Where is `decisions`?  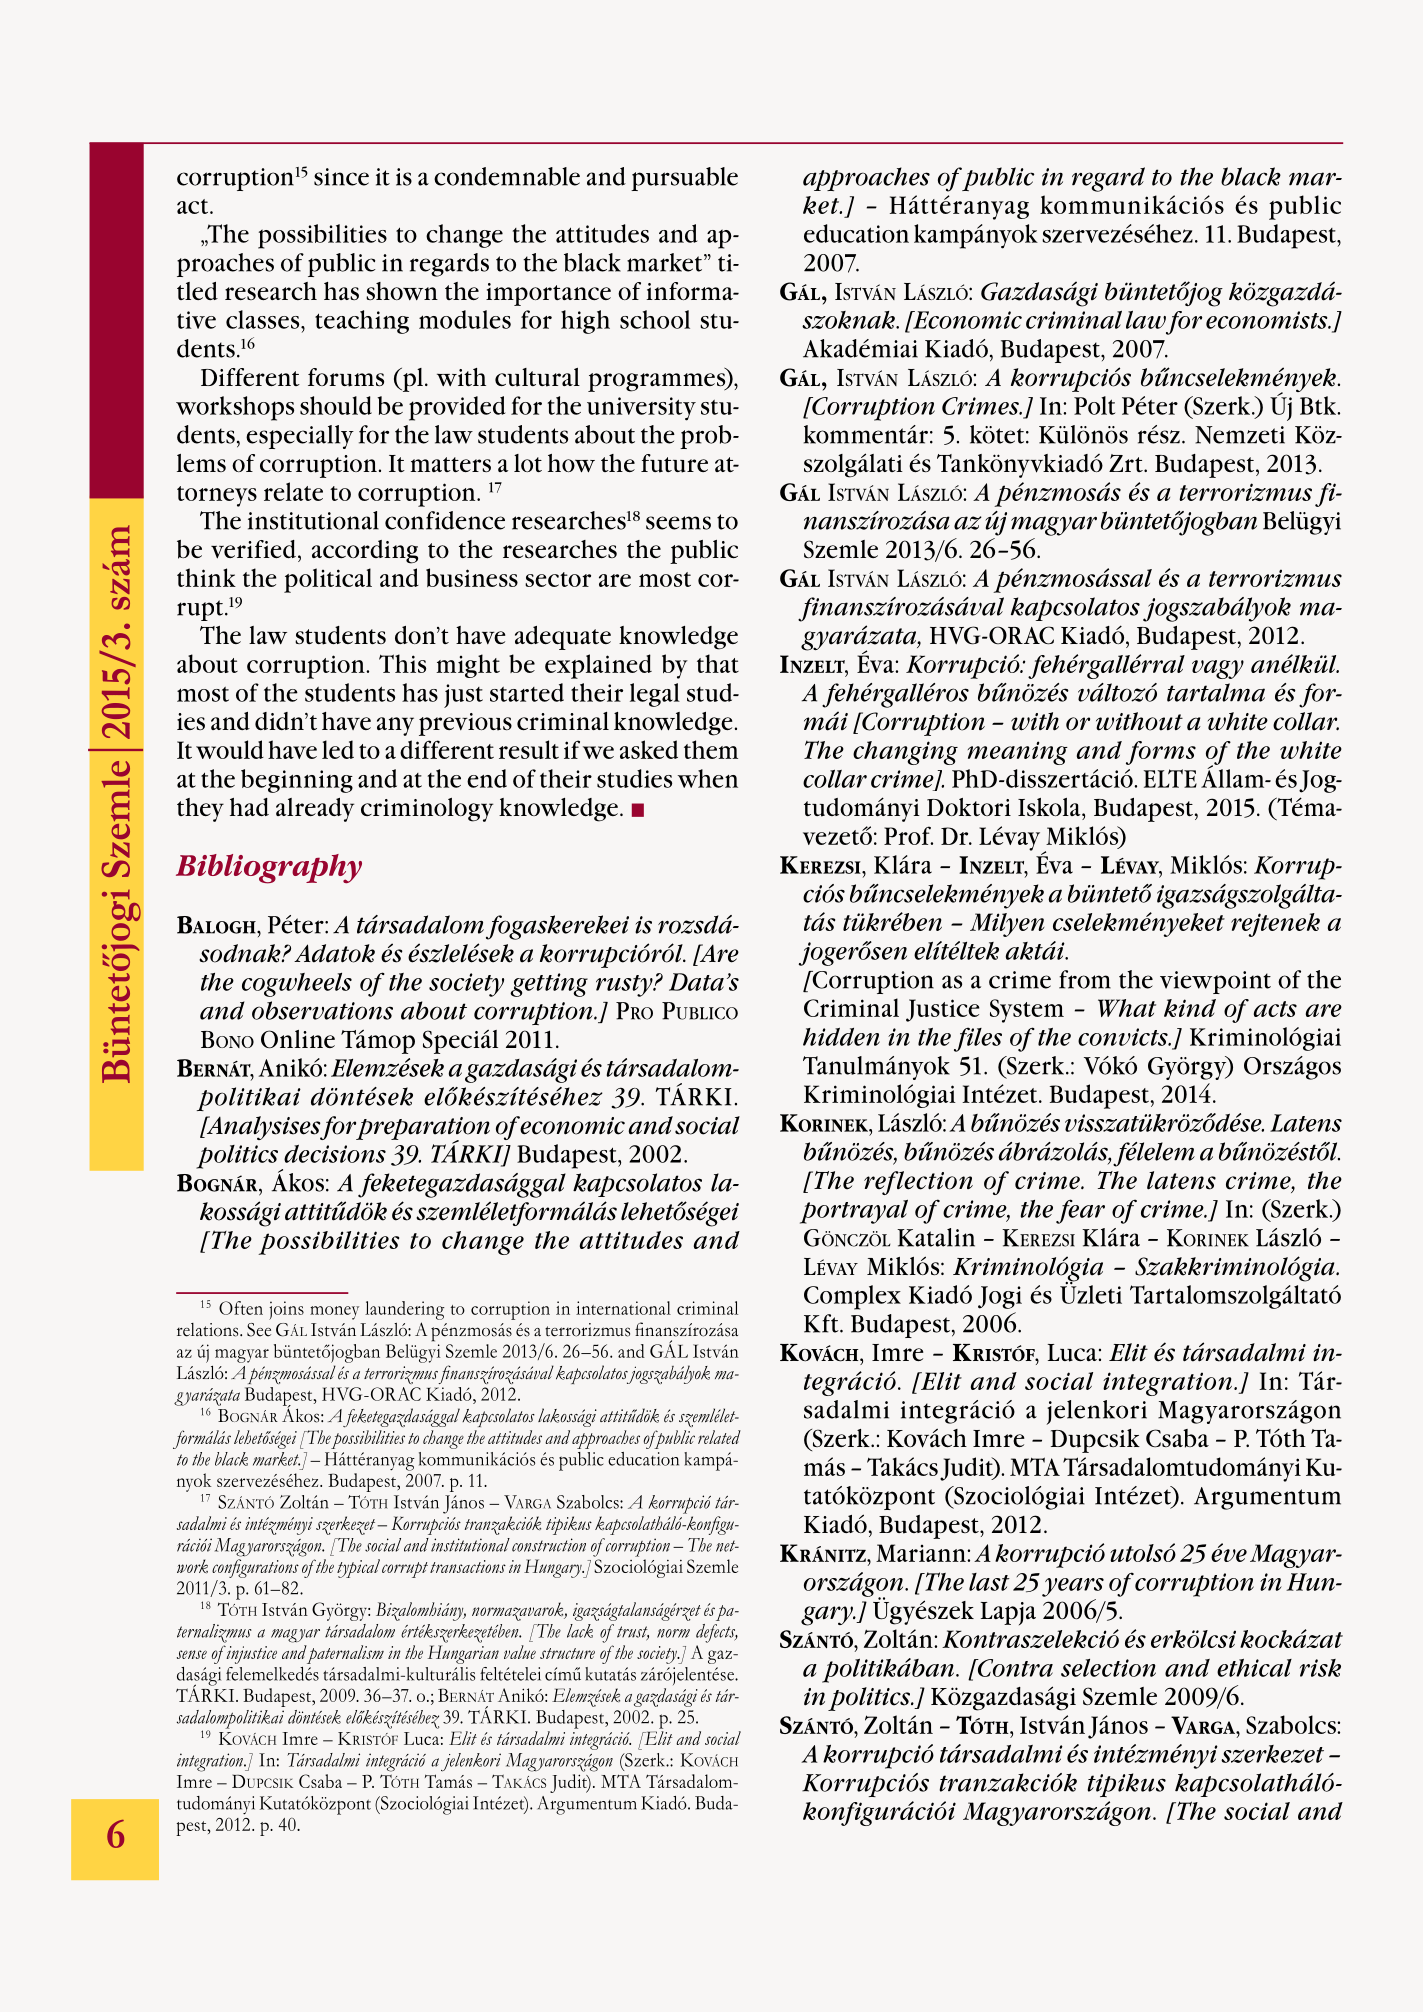 decisions is located at coordinates (335, 1154).
